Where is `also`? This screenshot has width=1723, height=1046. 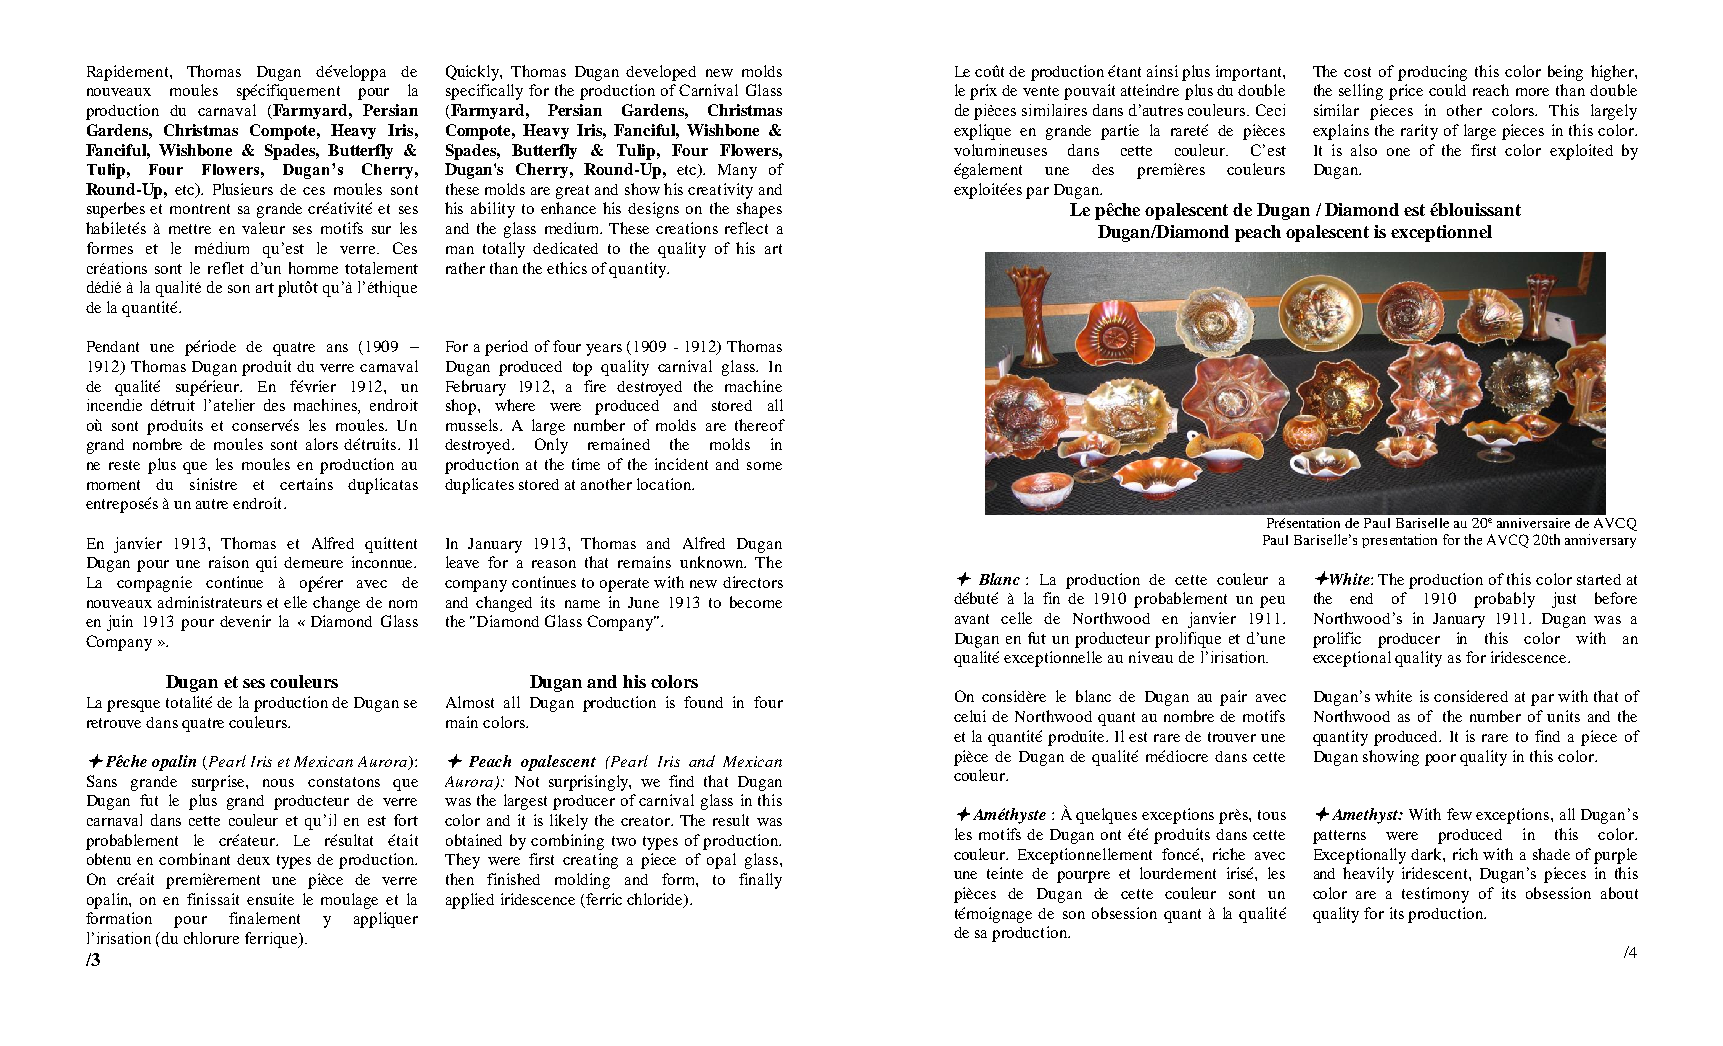
also is located at coordinates (1364, 150).
